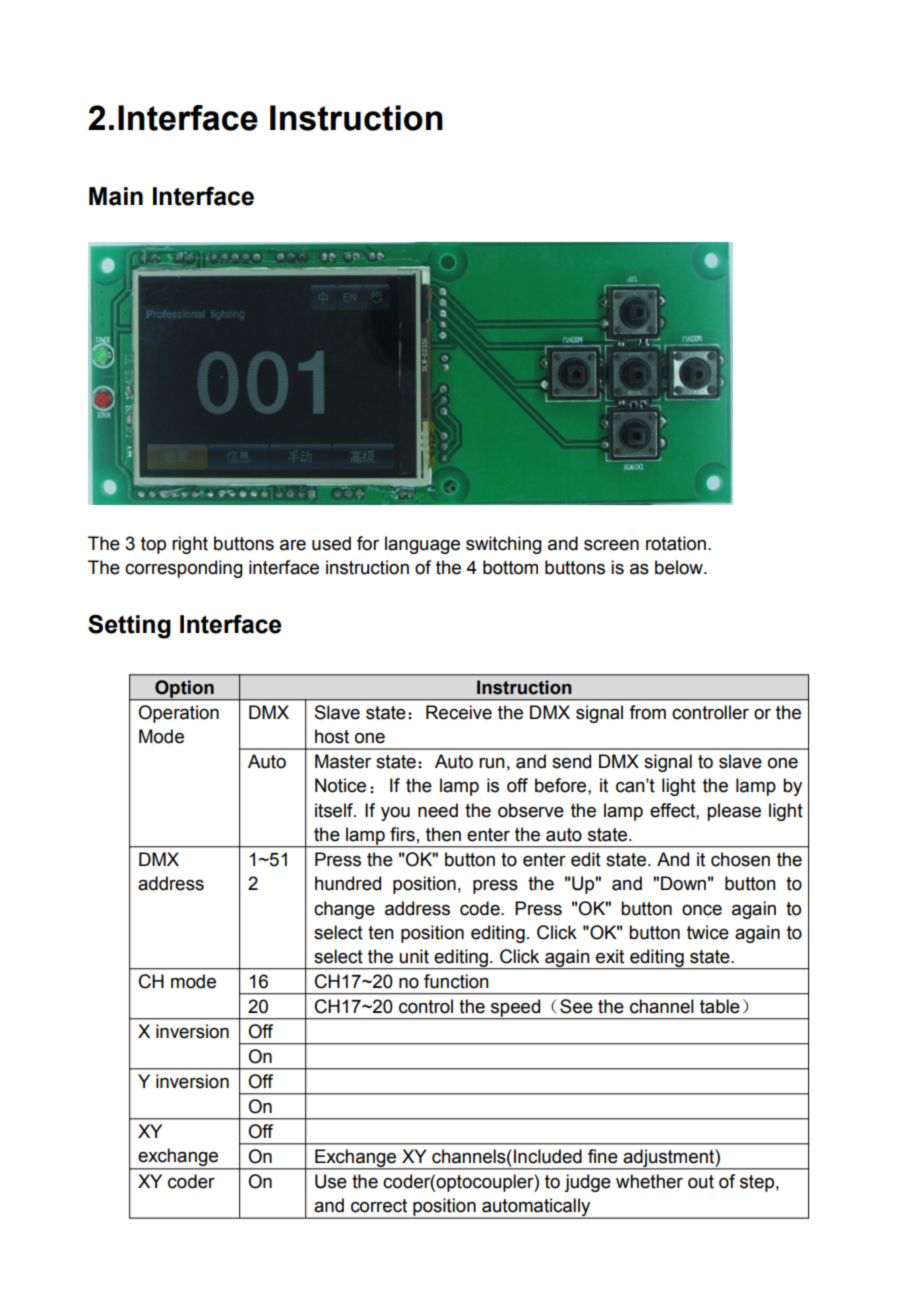 The image size is (924, 1308). I want to click on rotation, so click(676, 543).
